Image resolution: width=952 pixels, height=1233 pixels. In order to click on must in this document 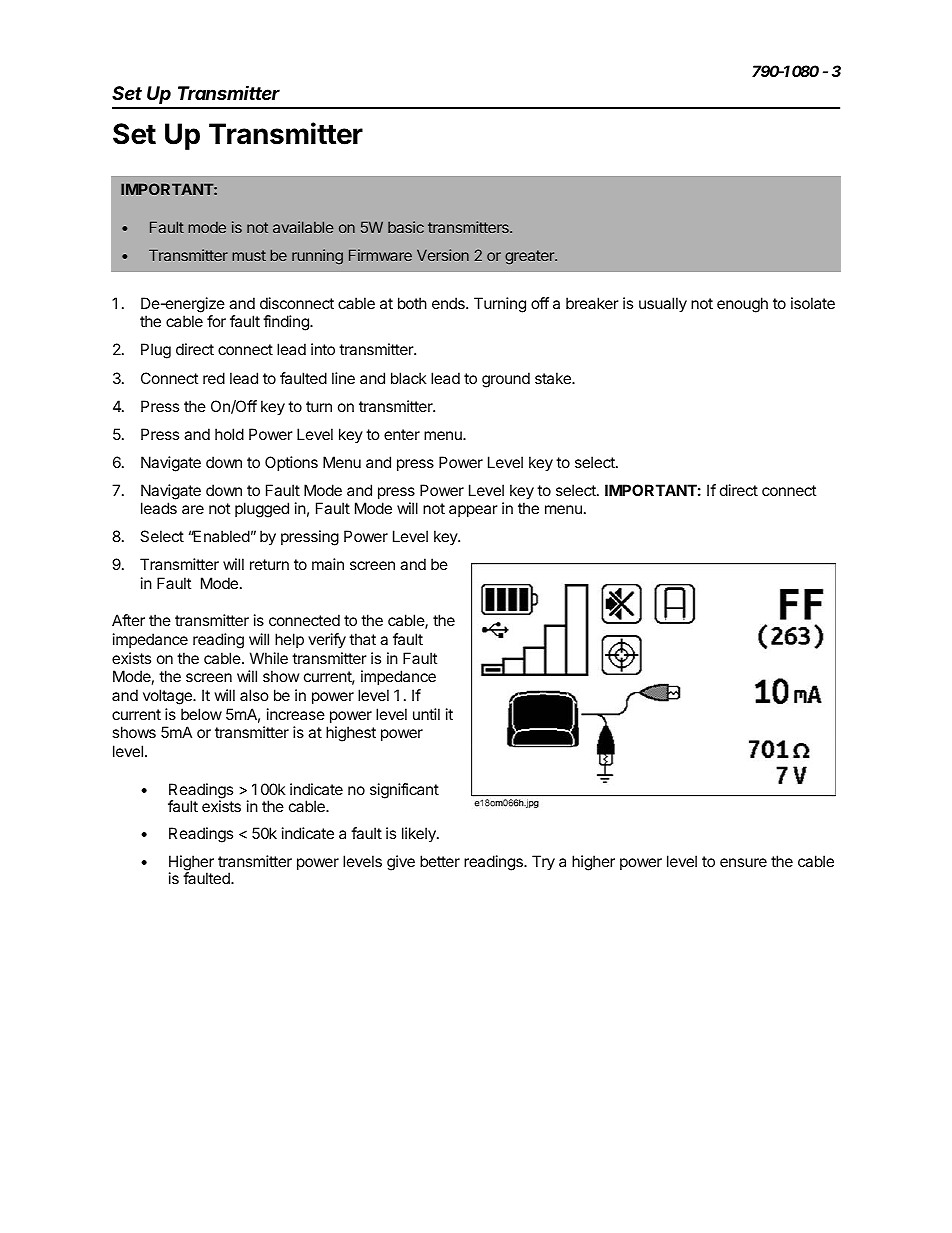, I will do `click(249, 255)`.
